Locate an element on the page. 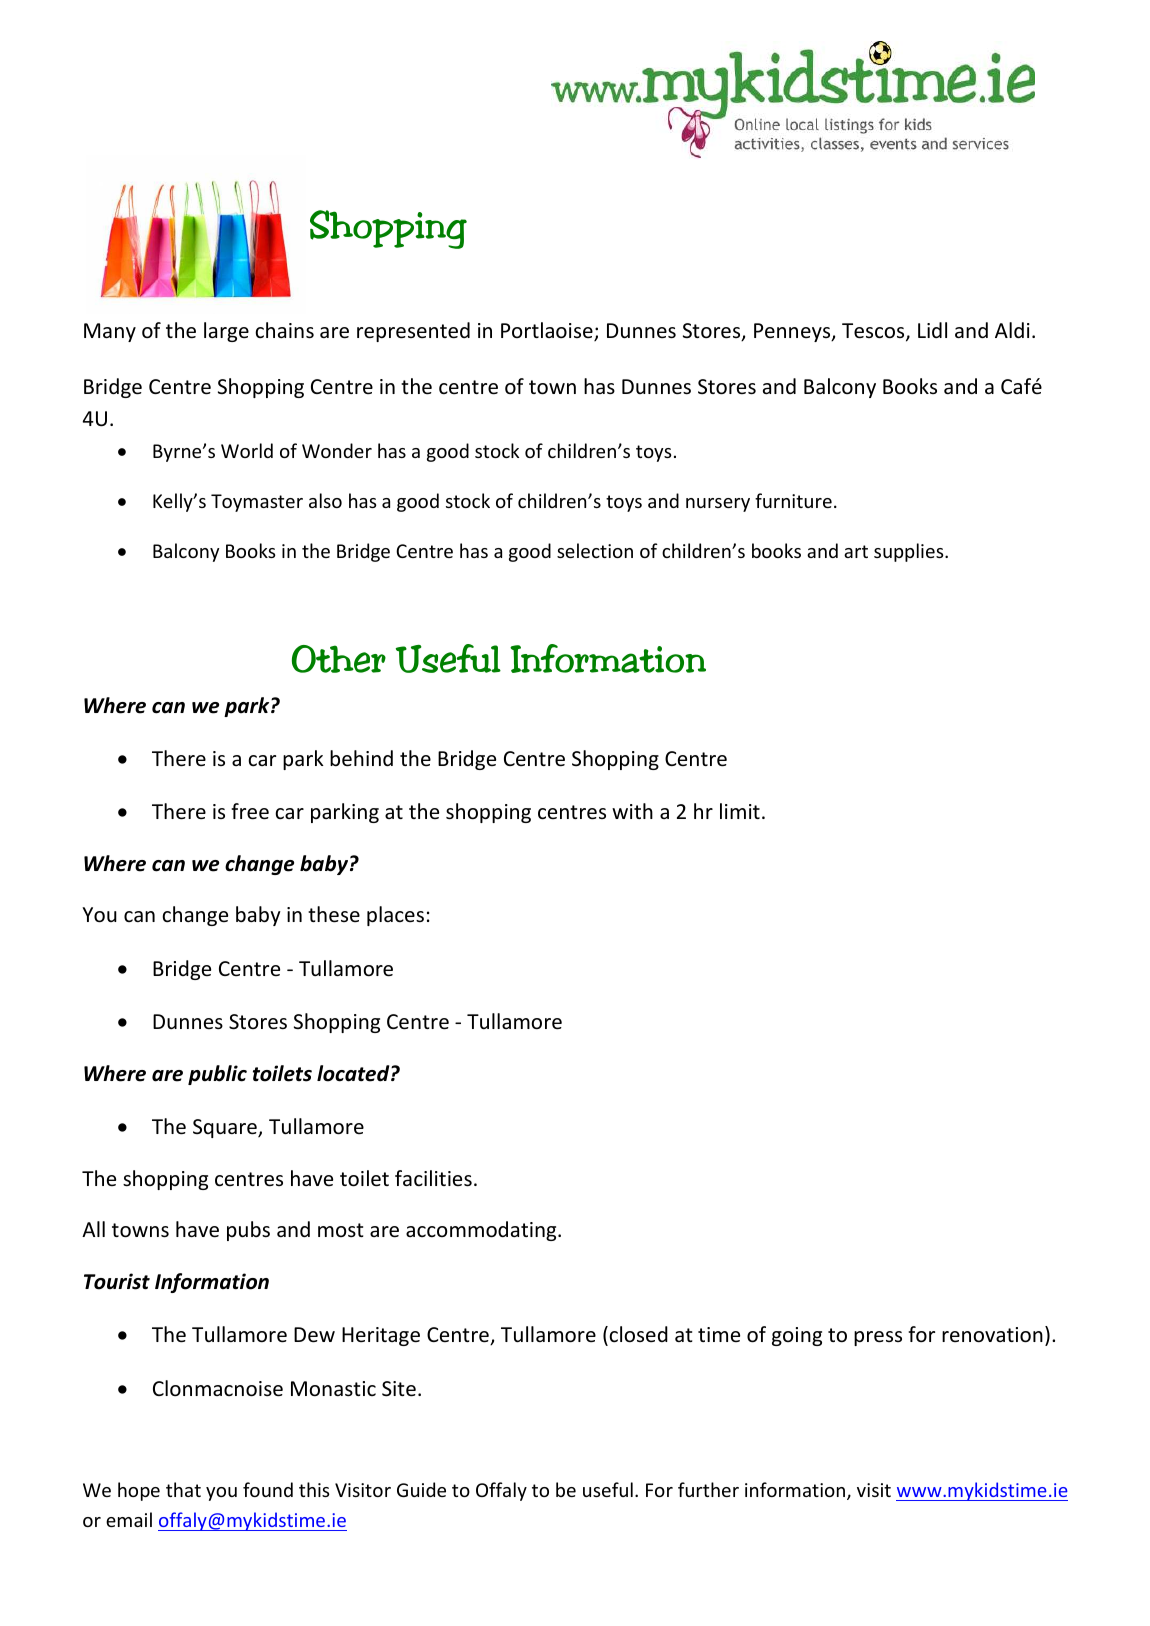  further is located at coordinates (708, 1489).
